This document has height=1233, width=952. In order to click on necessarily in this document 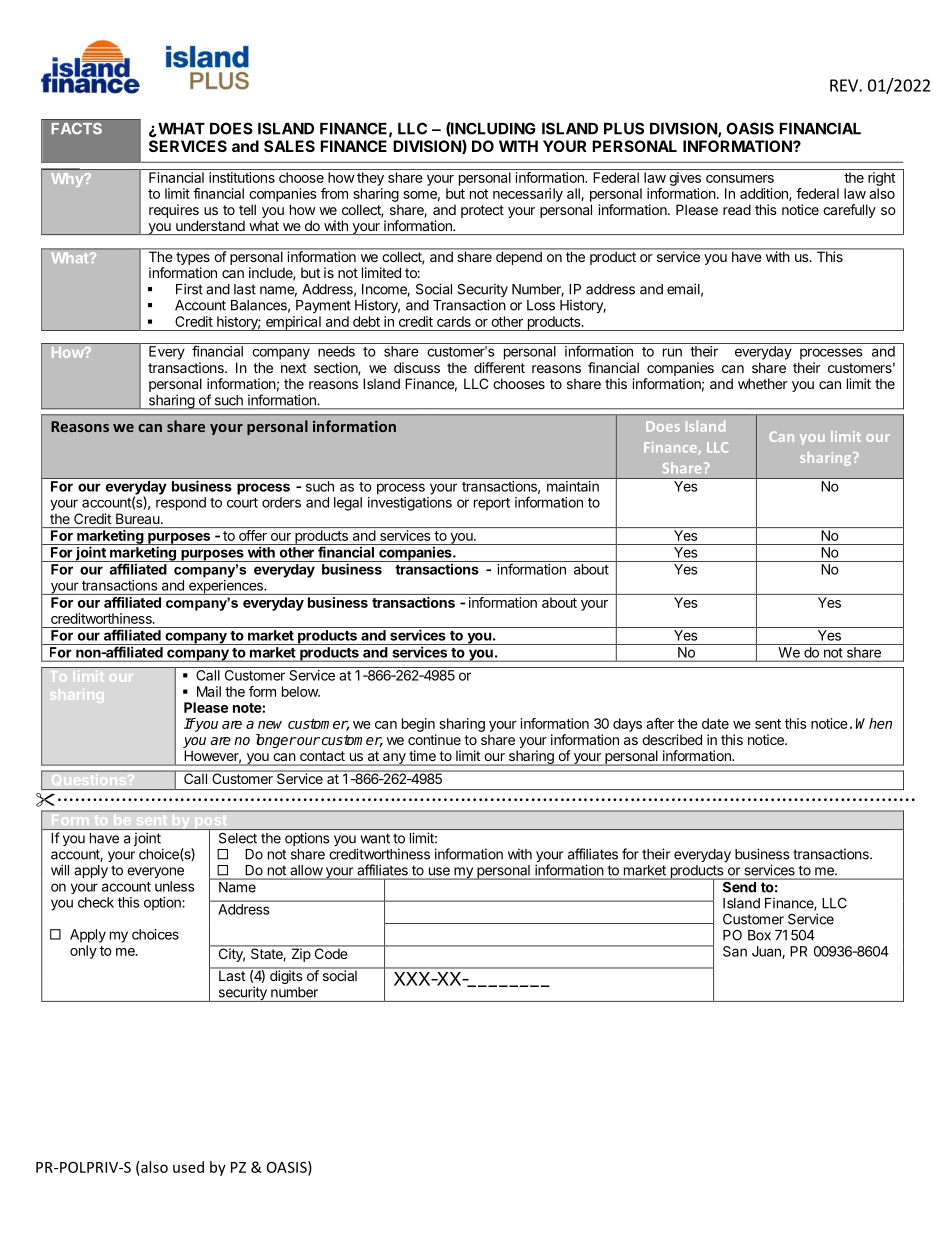, I will do `click(528, 195)`.
